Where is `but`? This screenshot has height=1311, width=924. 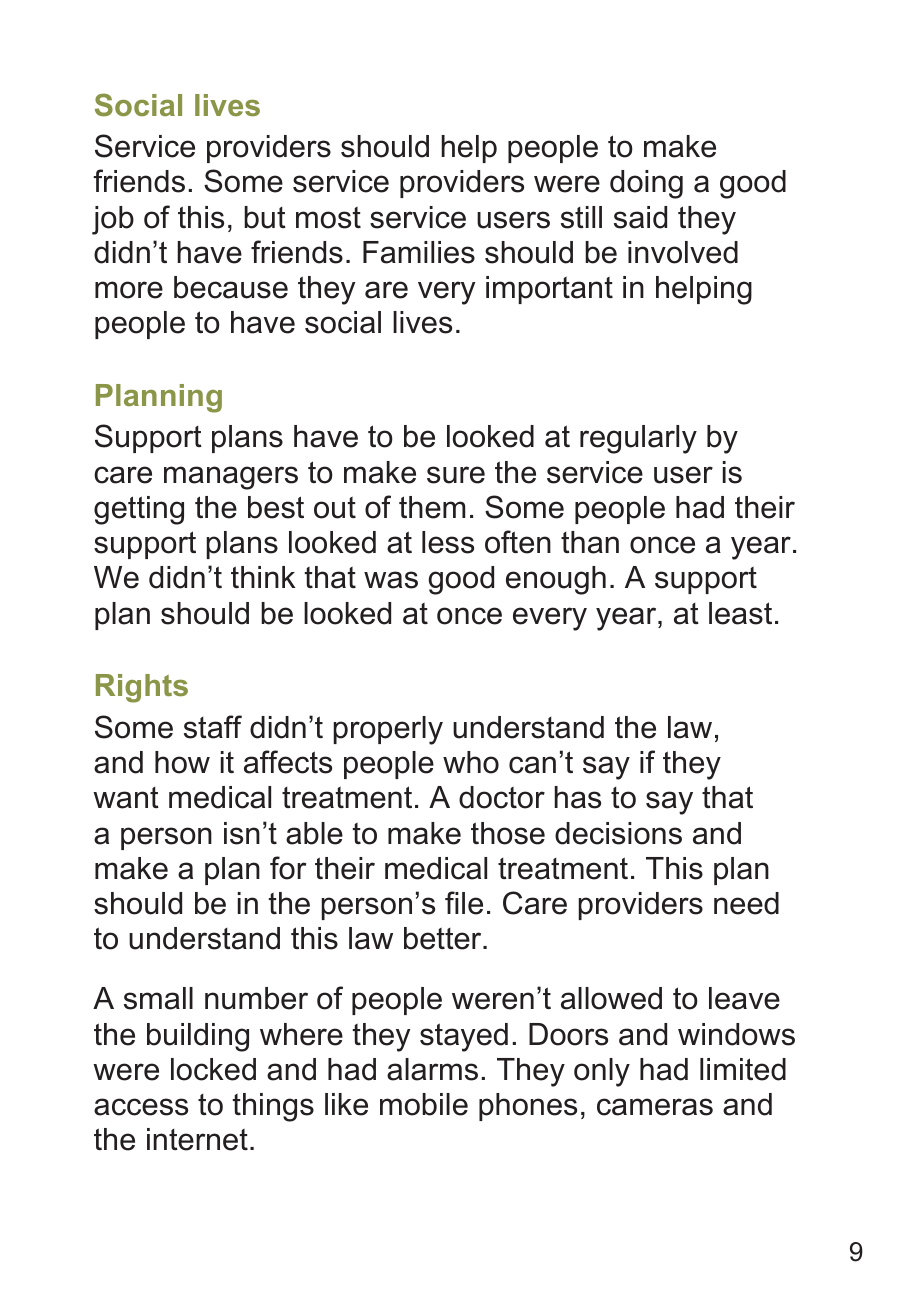 but is located at coordinates (265, 217).
